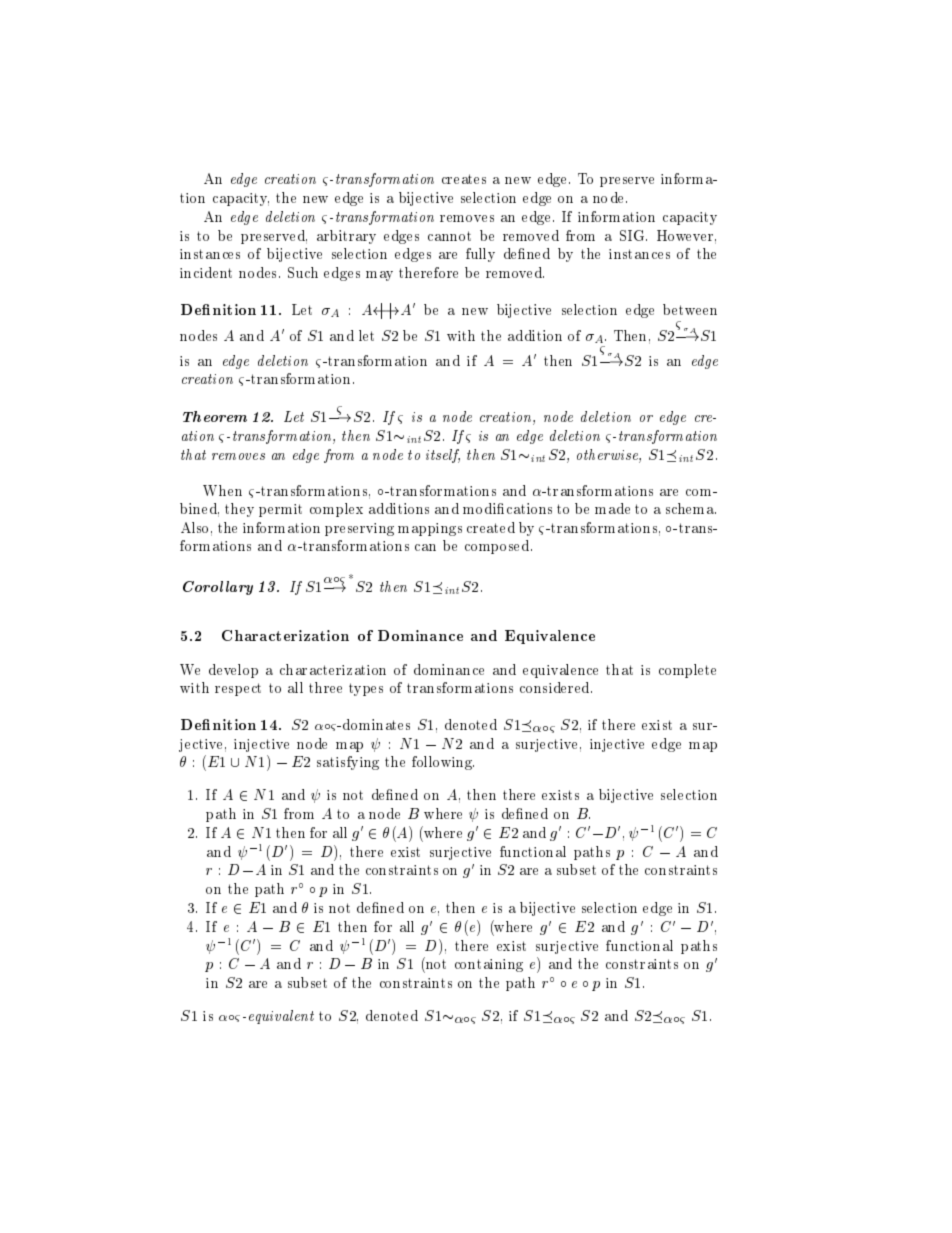  Describe the element at coordinates (464, 179) in the screenshot. I see `creates` at that location.
